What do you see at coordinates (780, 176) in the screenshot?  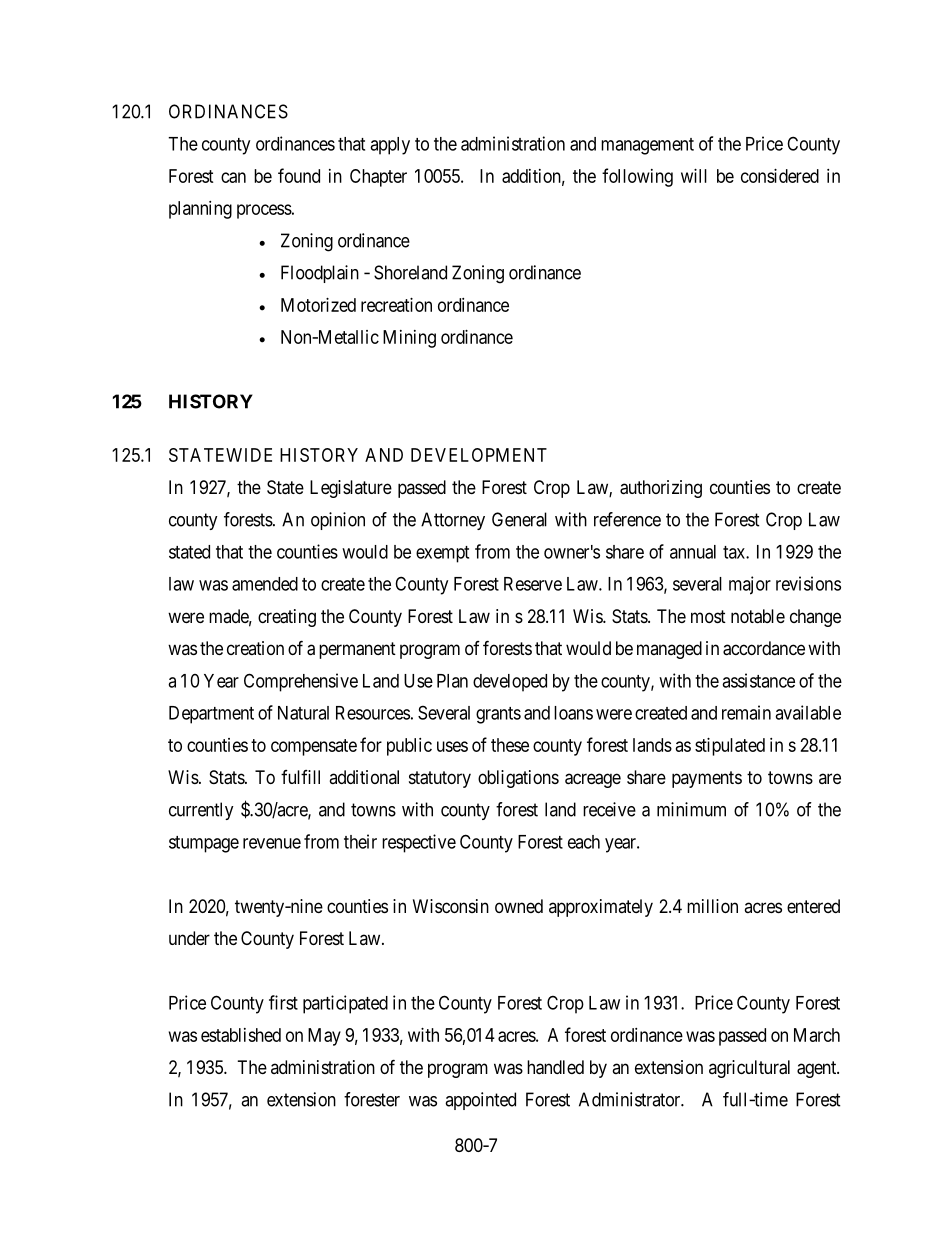 I see `considered` at bounding box center [780, 176].
